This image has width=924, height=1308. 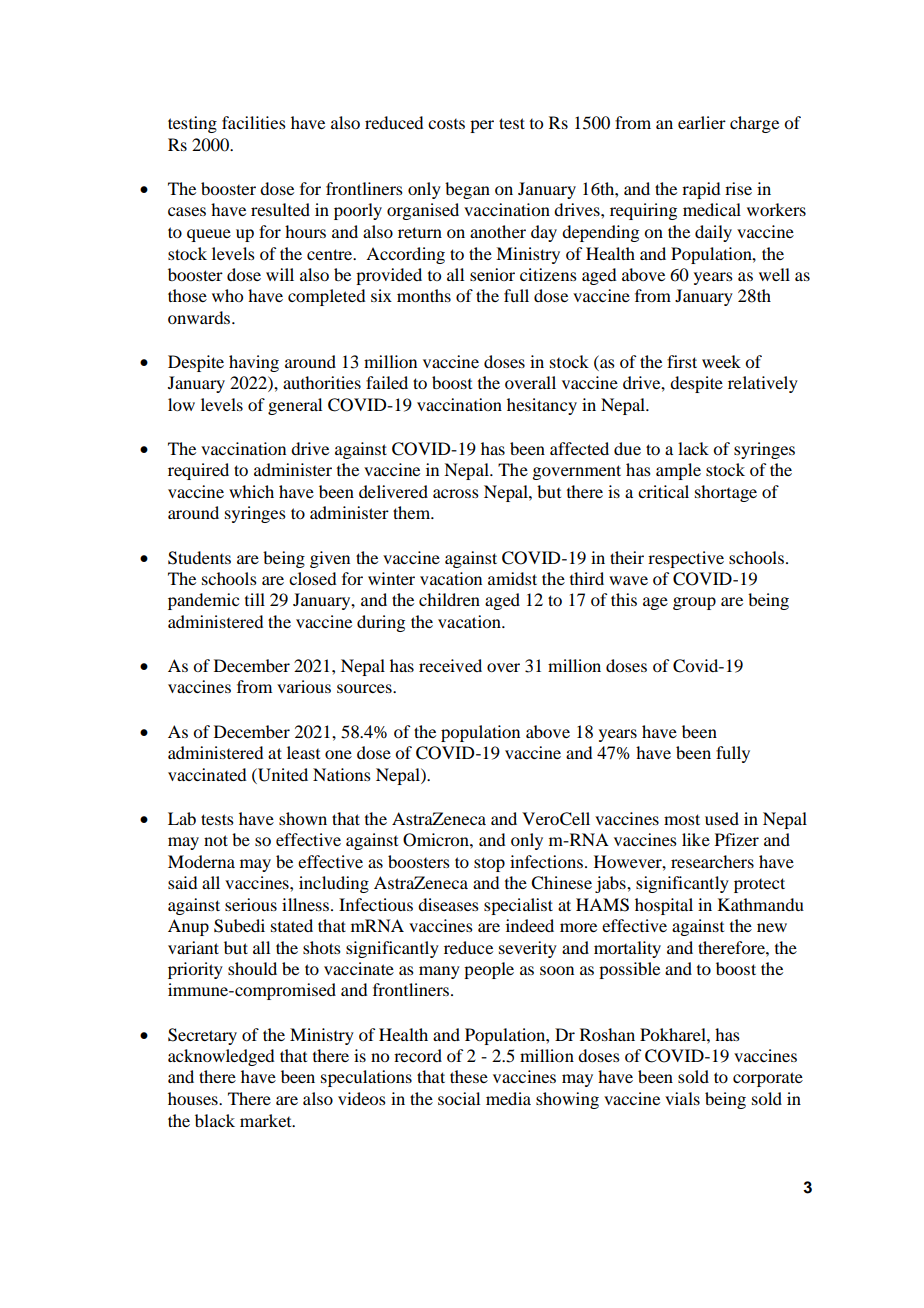 What do you see at coordinates (267, 1120) in the image?
I see `market` at bounding box center [267, 1120].
